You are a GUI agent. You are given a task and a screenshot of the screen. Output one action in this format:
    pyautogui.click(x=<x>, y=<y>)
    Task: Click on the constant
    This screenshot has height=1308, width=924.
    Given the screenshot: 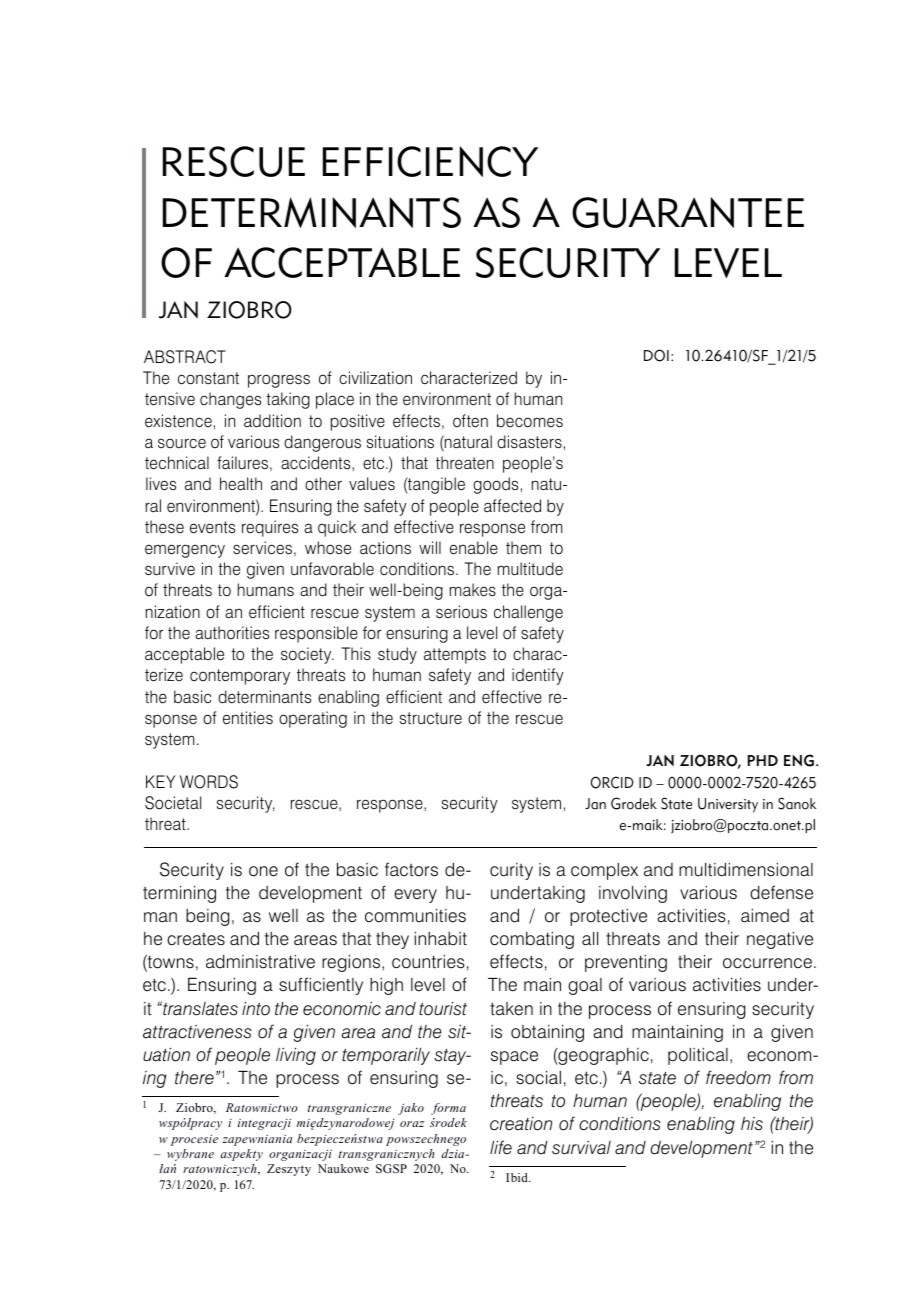 What is the action you would take?
    pyautogui.click(x=208, y=378)
